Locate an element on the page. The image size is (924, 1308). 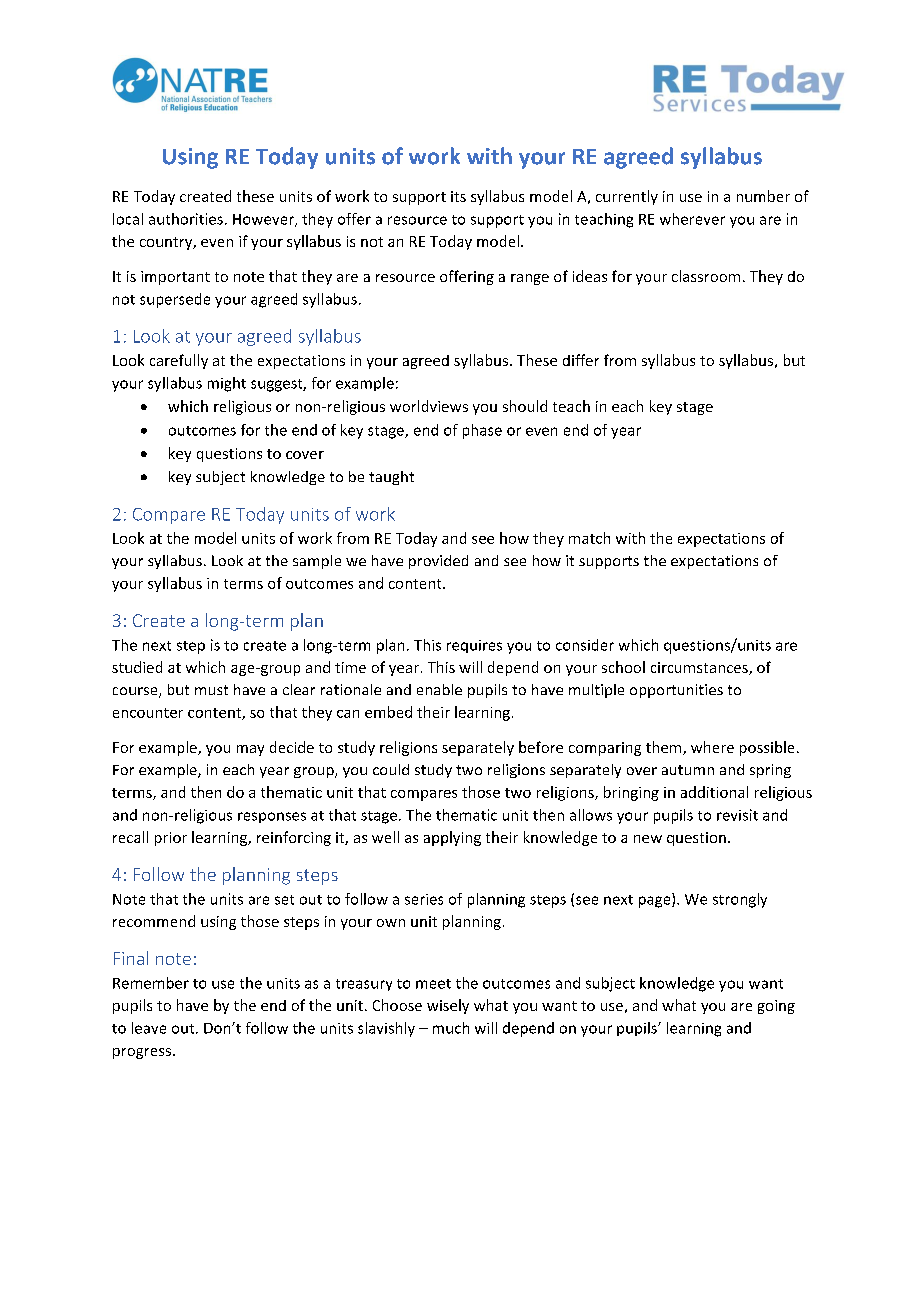
much is located at coordinates (451, 1028).
